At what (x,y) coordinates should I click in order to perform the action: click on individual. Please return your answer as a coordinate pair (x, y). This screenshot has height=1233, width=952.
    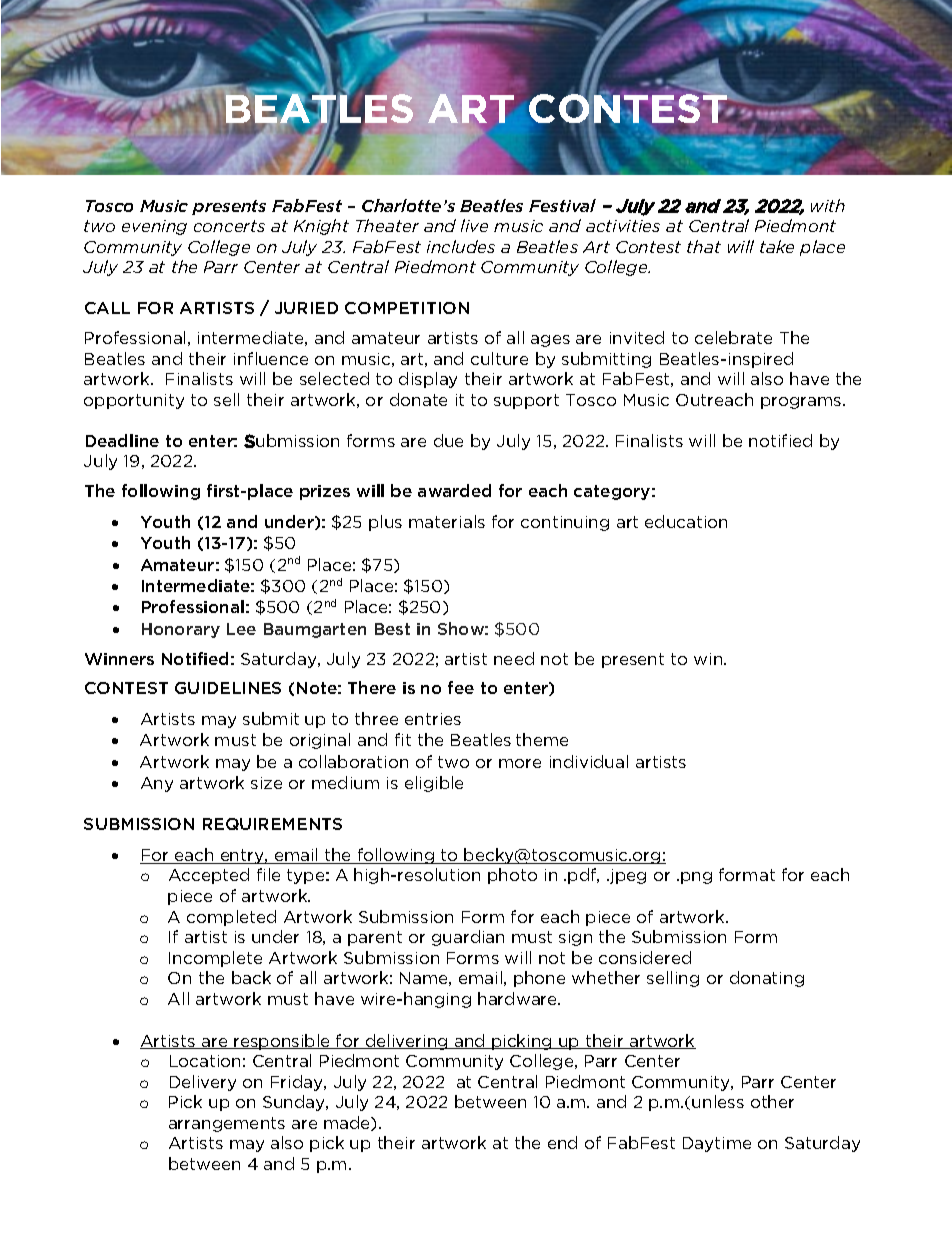
    Looking at the image, I should click on (589, 761).
